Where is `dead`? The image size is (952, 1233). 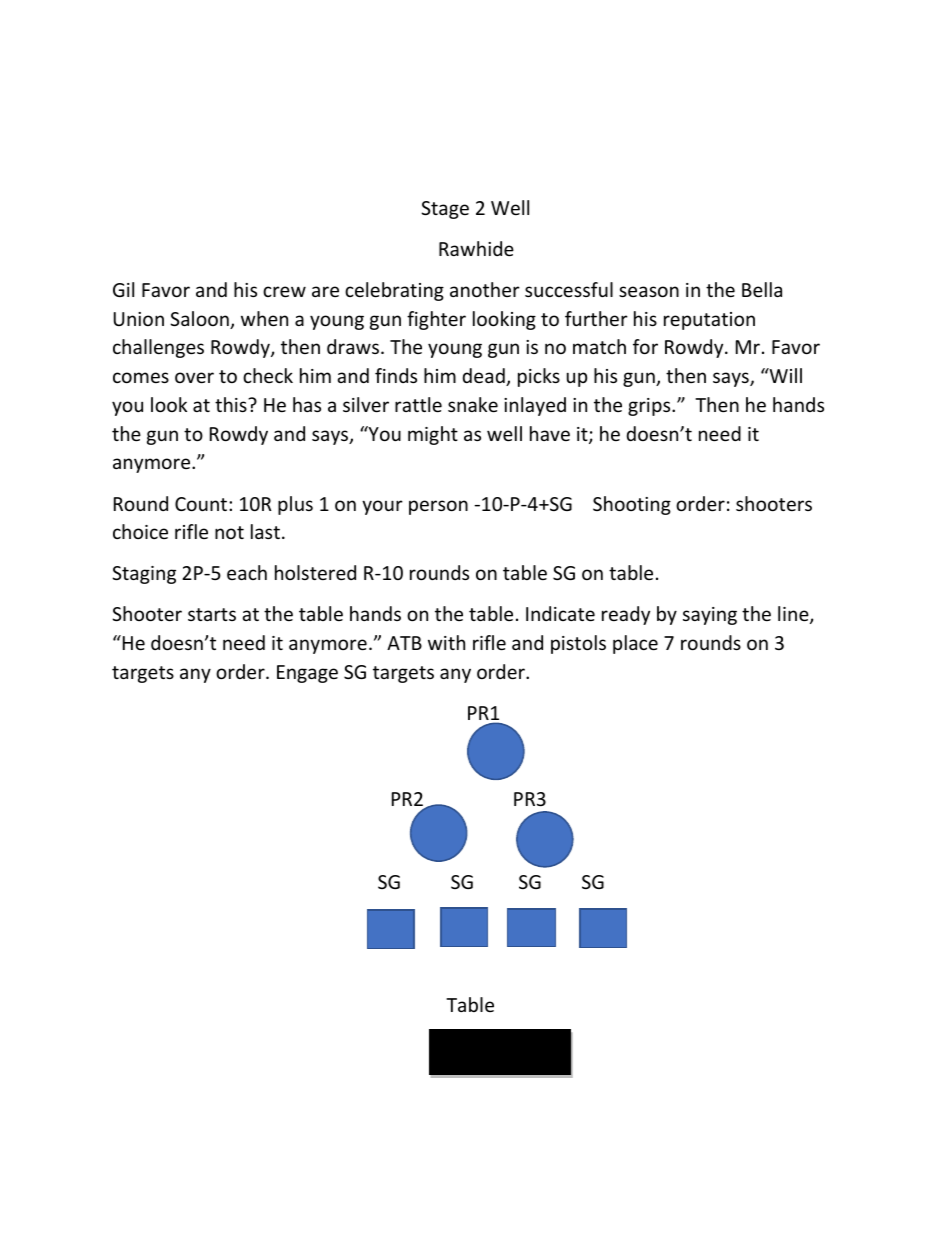 dead is located at coordinates (485, 377).
